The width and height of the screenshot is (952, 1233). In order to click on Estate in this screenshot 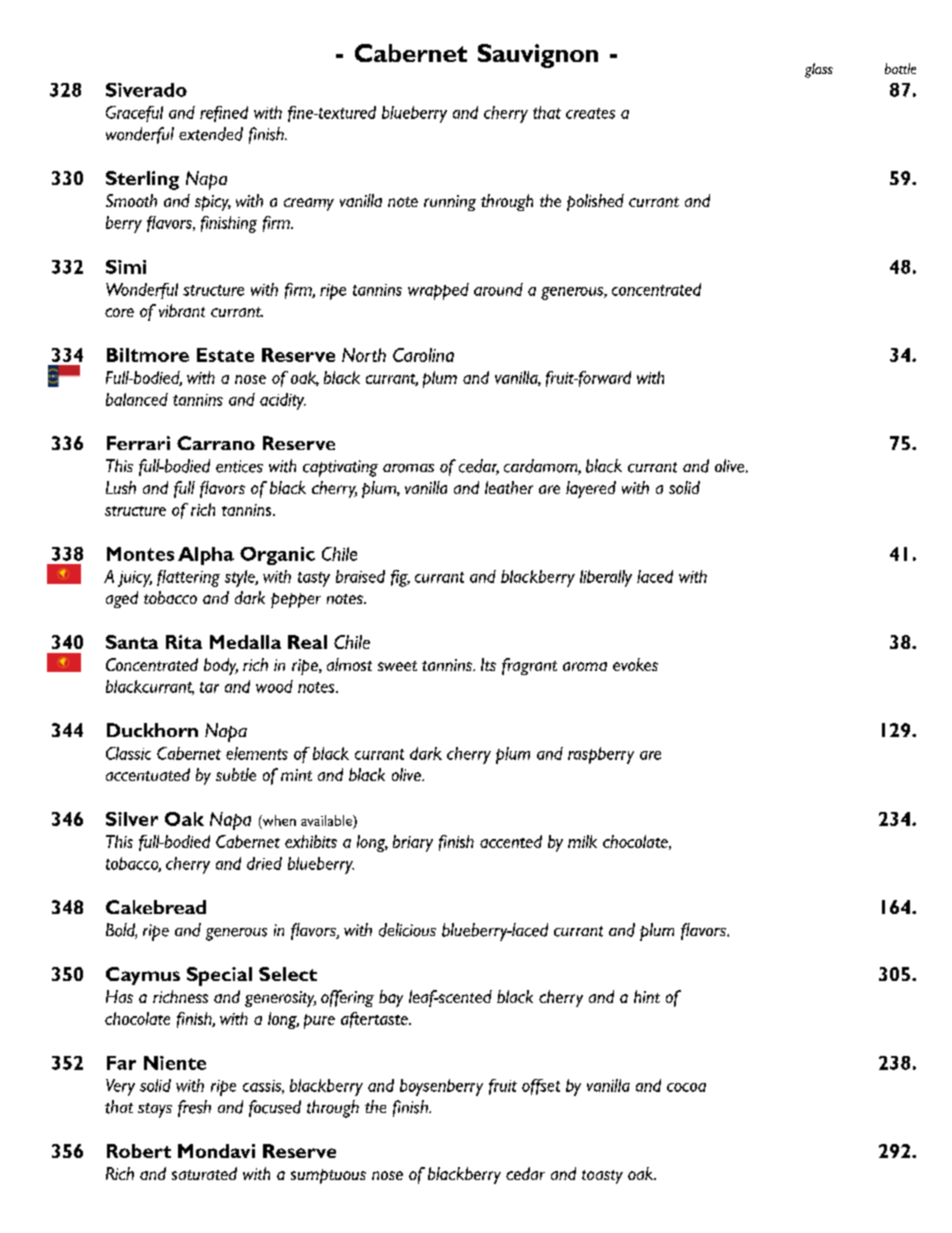, I will do `click(225, 355)`.
